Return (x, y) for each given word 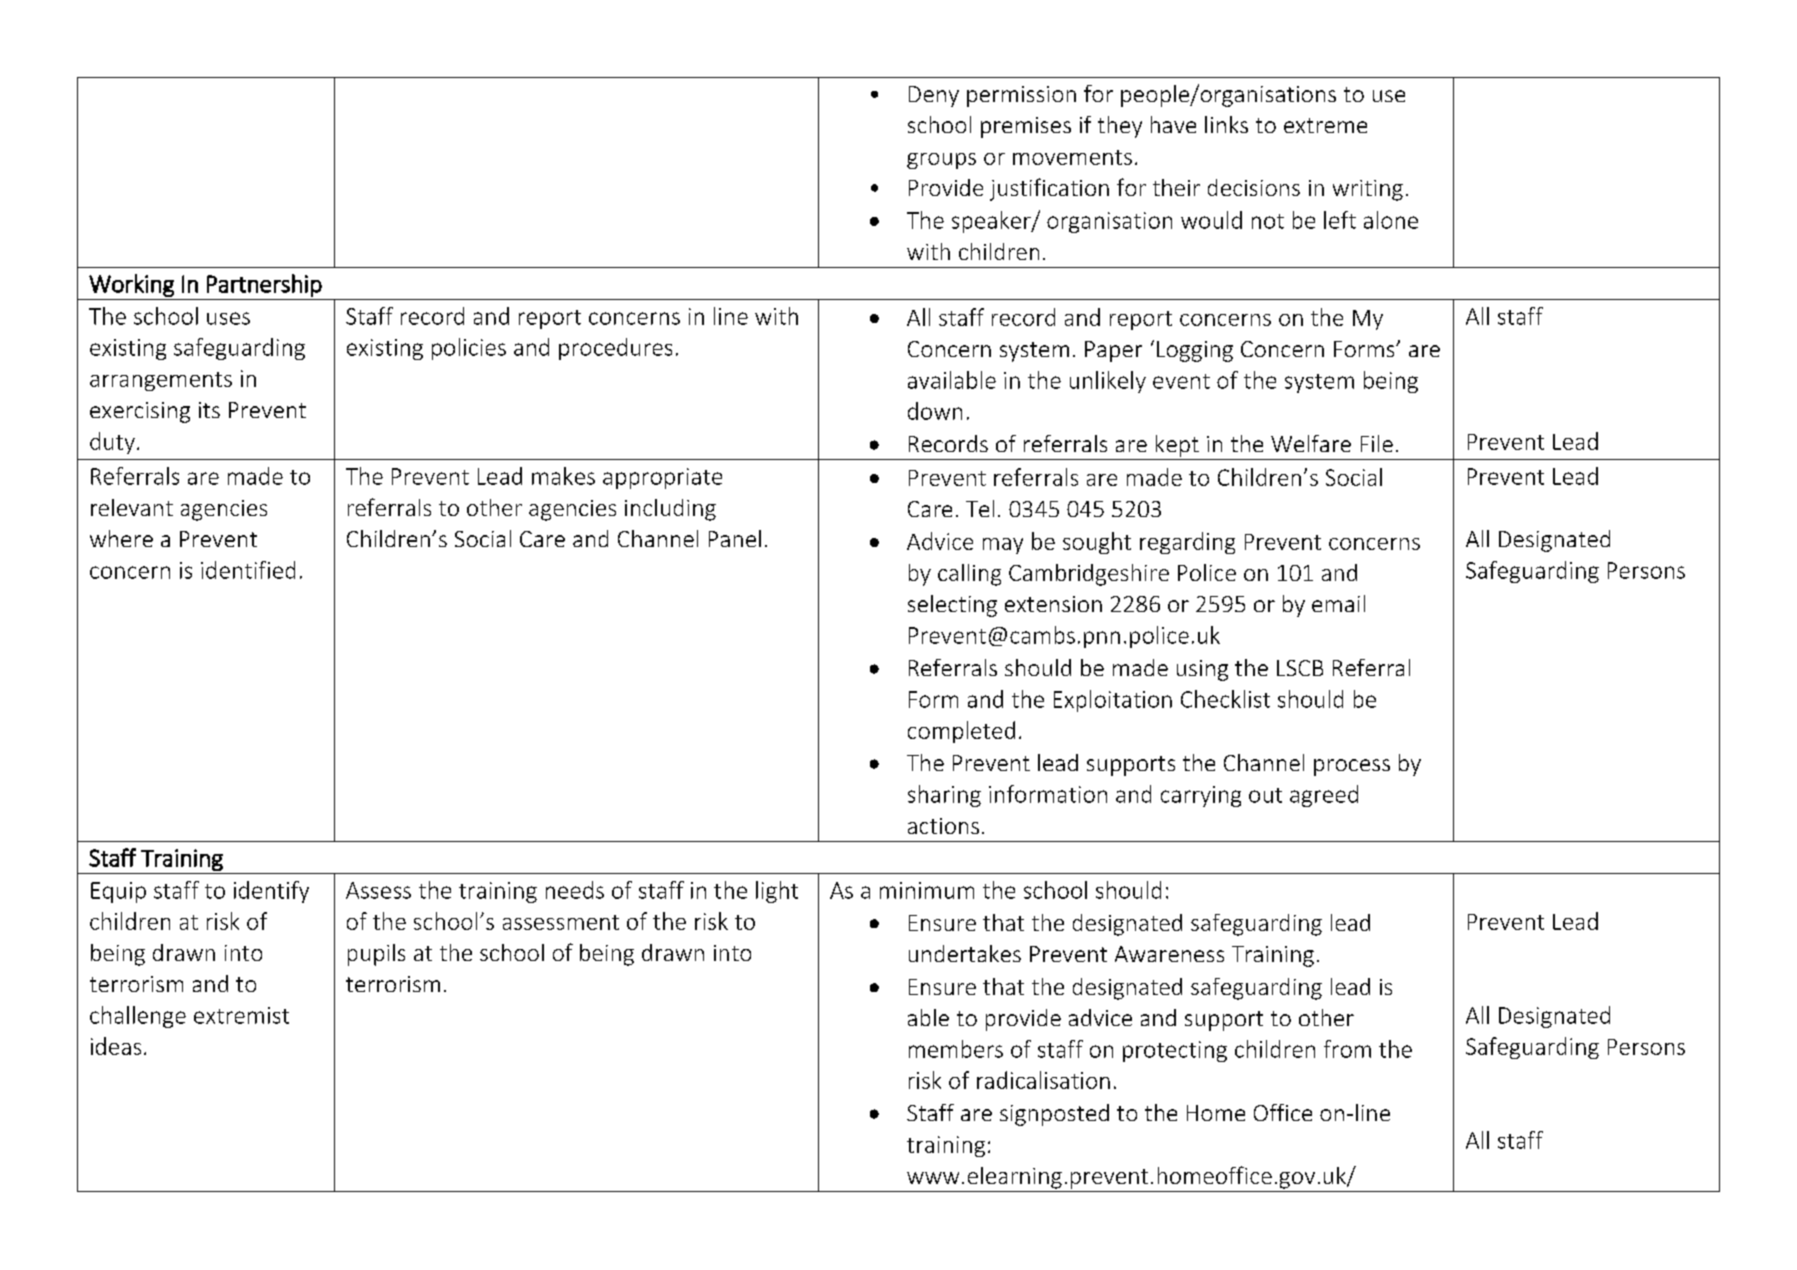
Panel (735, 538)
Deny (934, 96)
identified (248, 570)
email (1338, 603)
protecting (1175, 1051)
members (956, 1049)
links (1226, 124)
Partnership (264, 285)
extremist (241, 1015)
